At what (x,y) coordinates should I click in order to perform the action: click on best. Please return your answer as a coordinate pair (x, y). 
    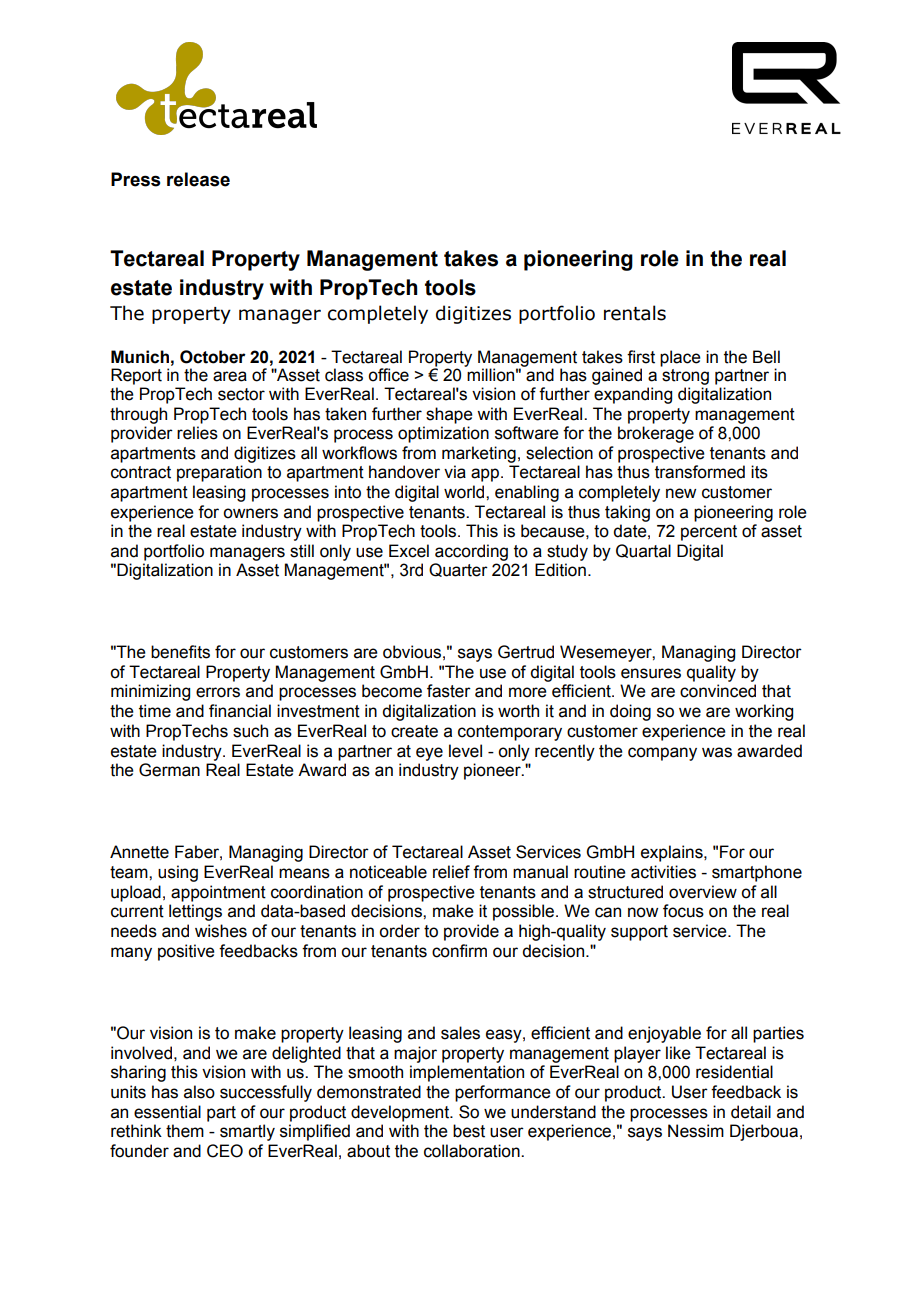
    Looking at the image, I should click on (469, 1131).
